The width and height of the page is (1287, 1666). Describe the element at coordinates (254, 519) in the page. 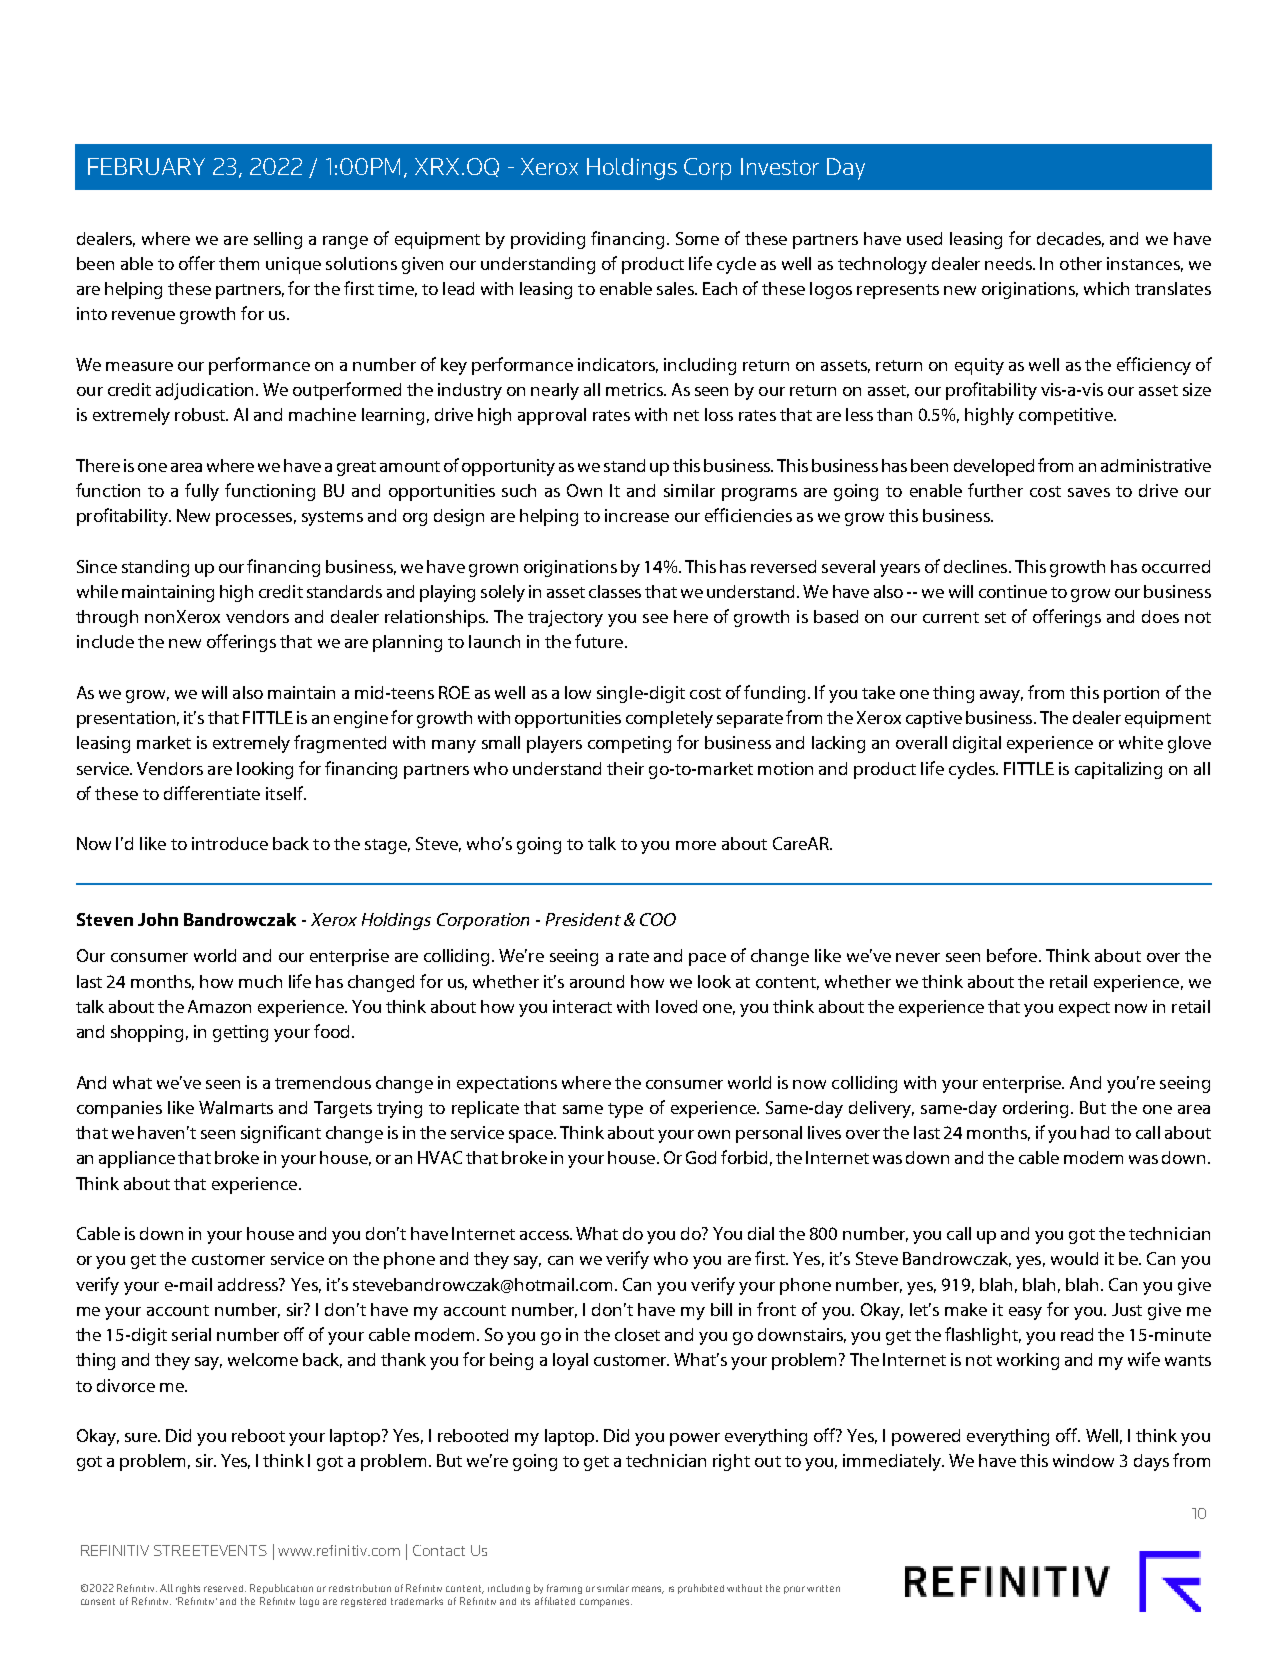

I see `processes` at that location.
